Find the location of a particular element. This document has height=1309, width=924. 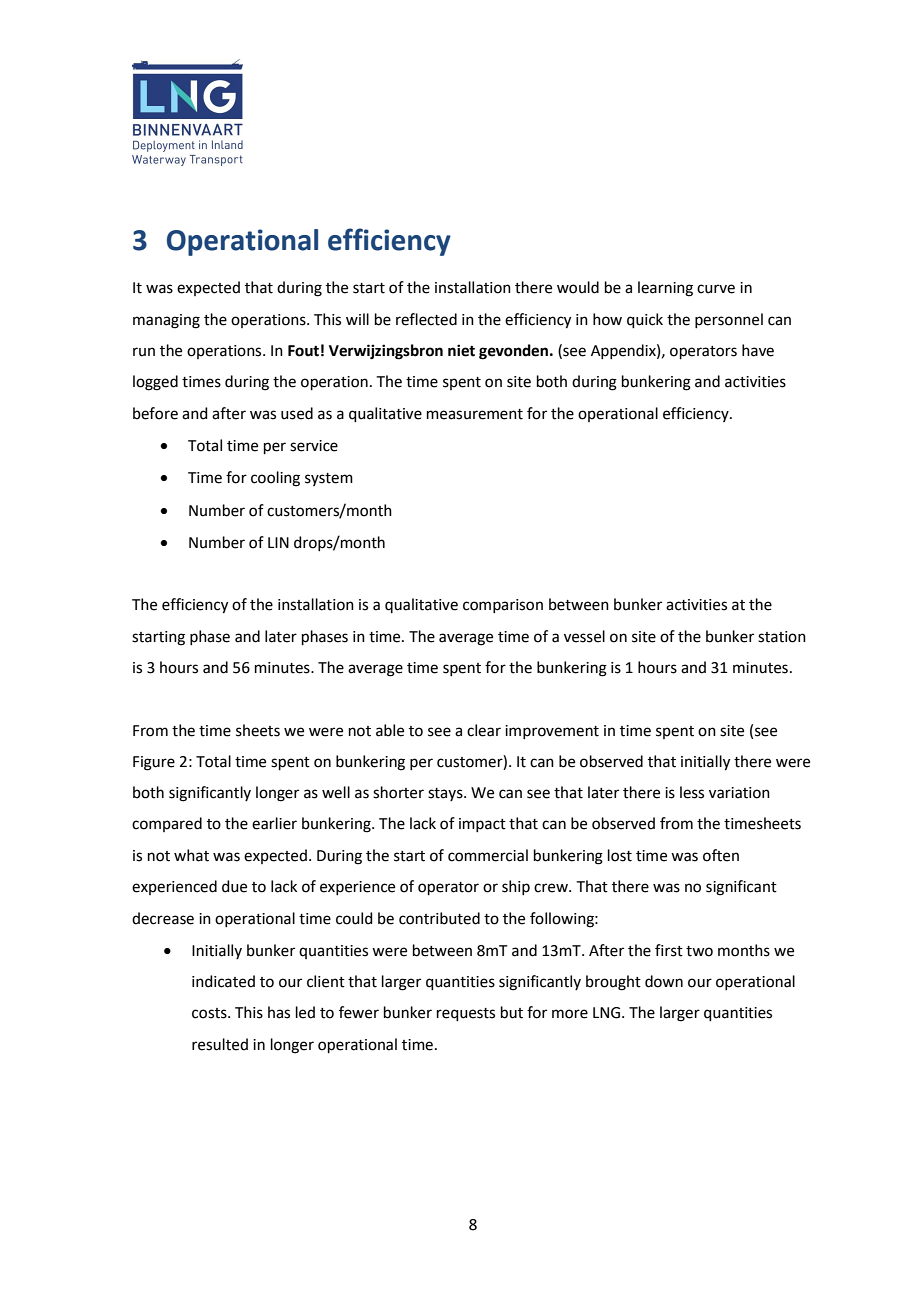

measurement is located at coordinates (475, 414).
